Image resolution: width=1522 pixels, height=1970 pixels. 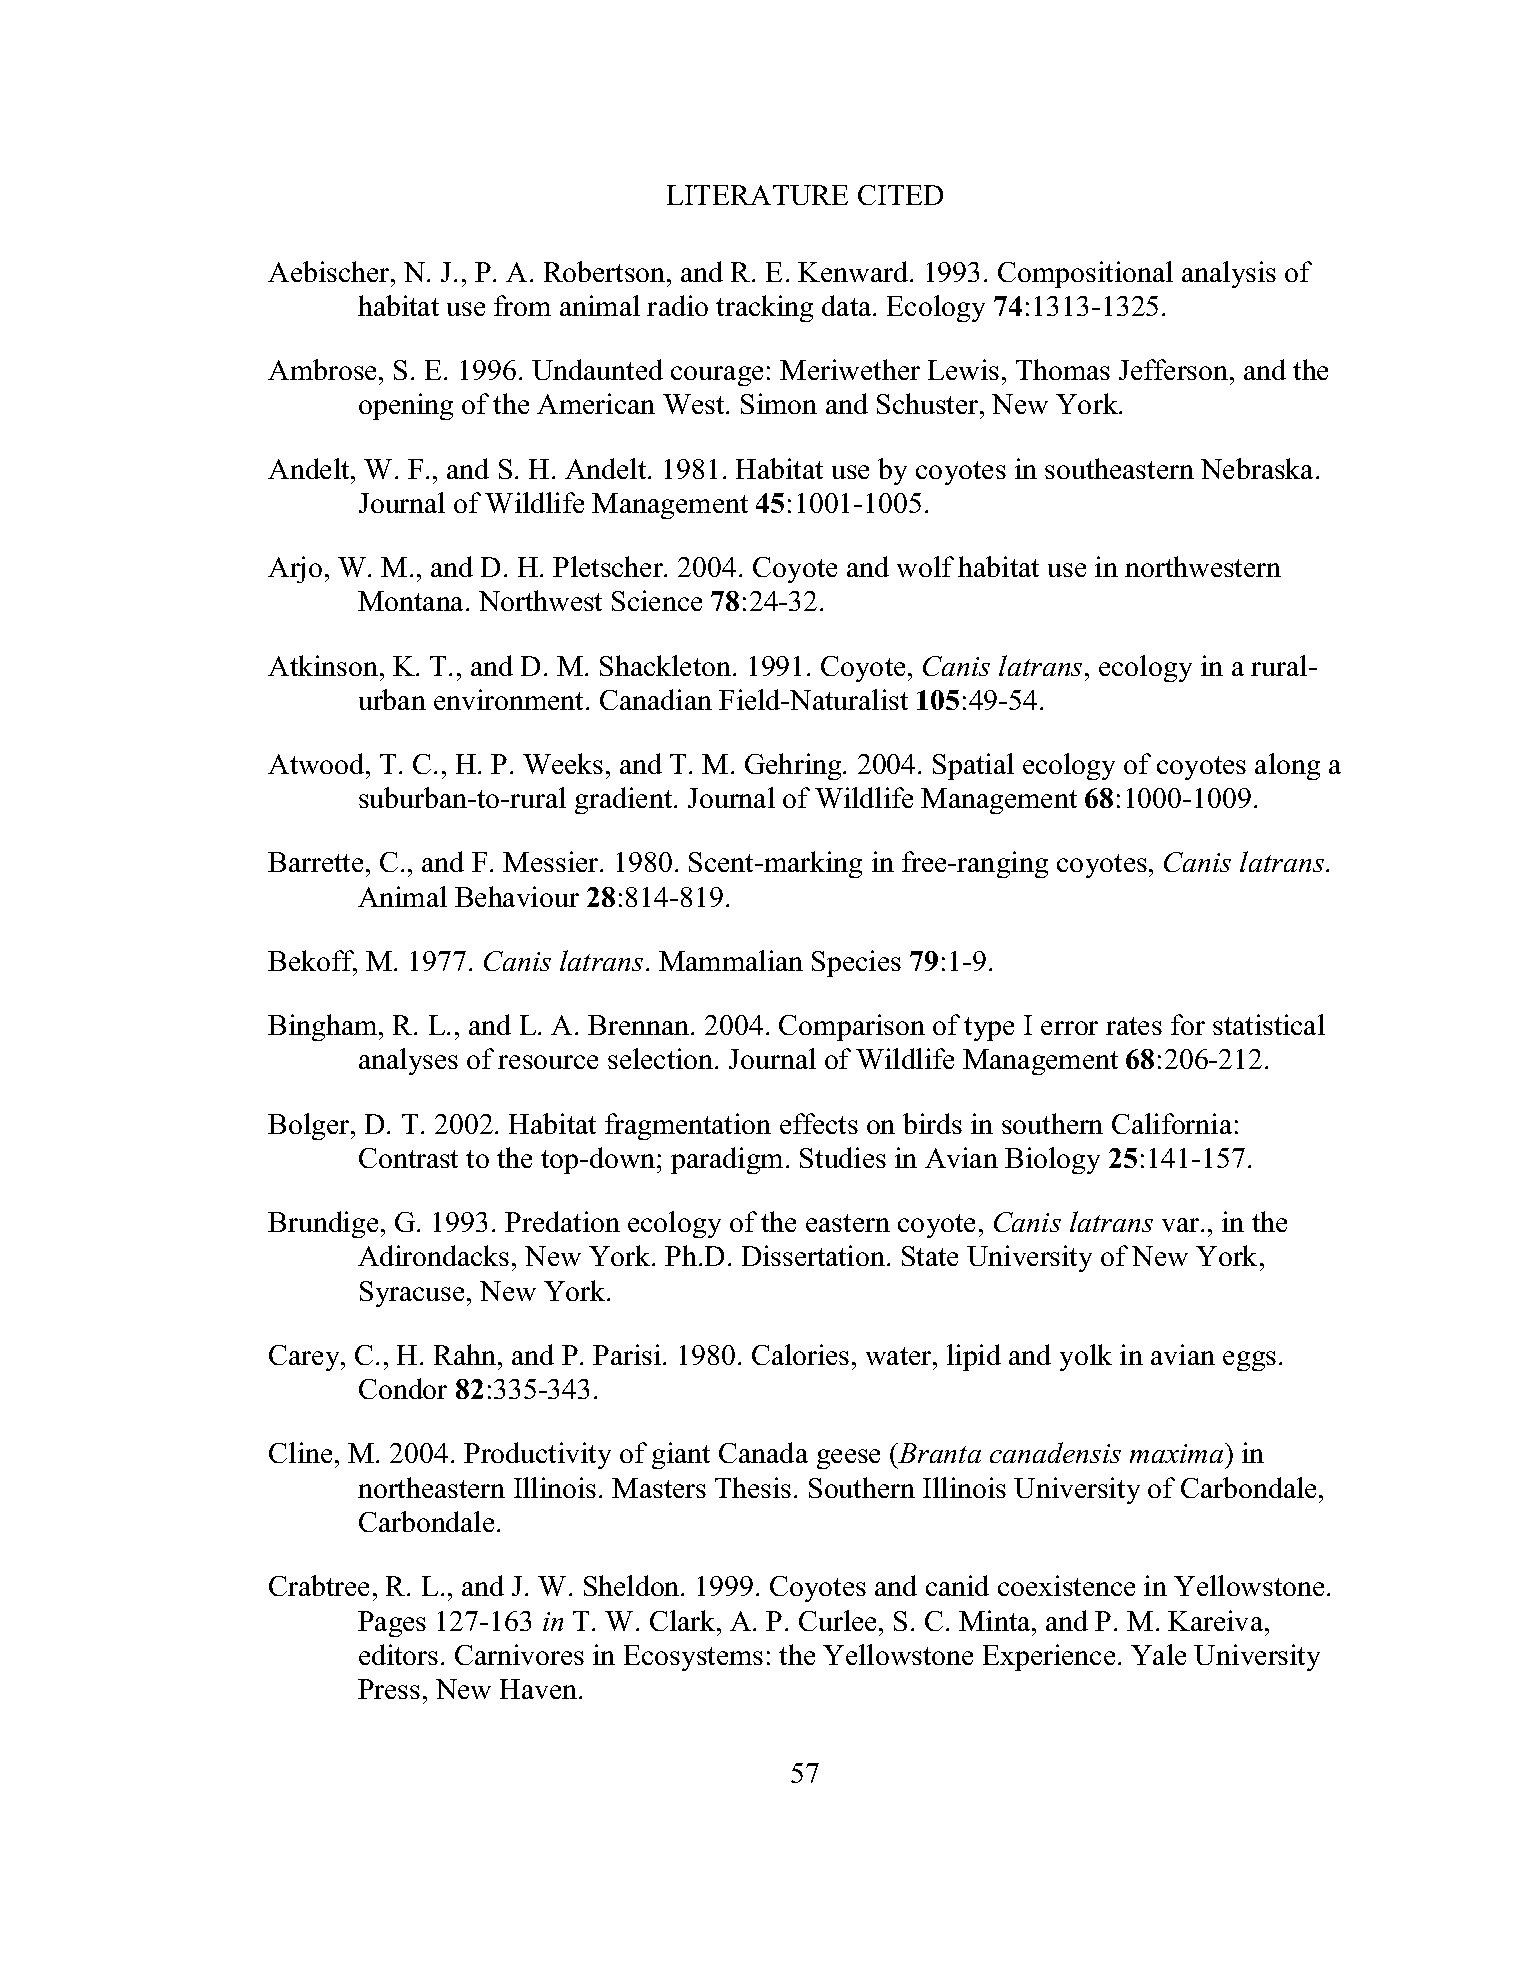 I want to click on LITERATURE, so click(x=757, y=195).
